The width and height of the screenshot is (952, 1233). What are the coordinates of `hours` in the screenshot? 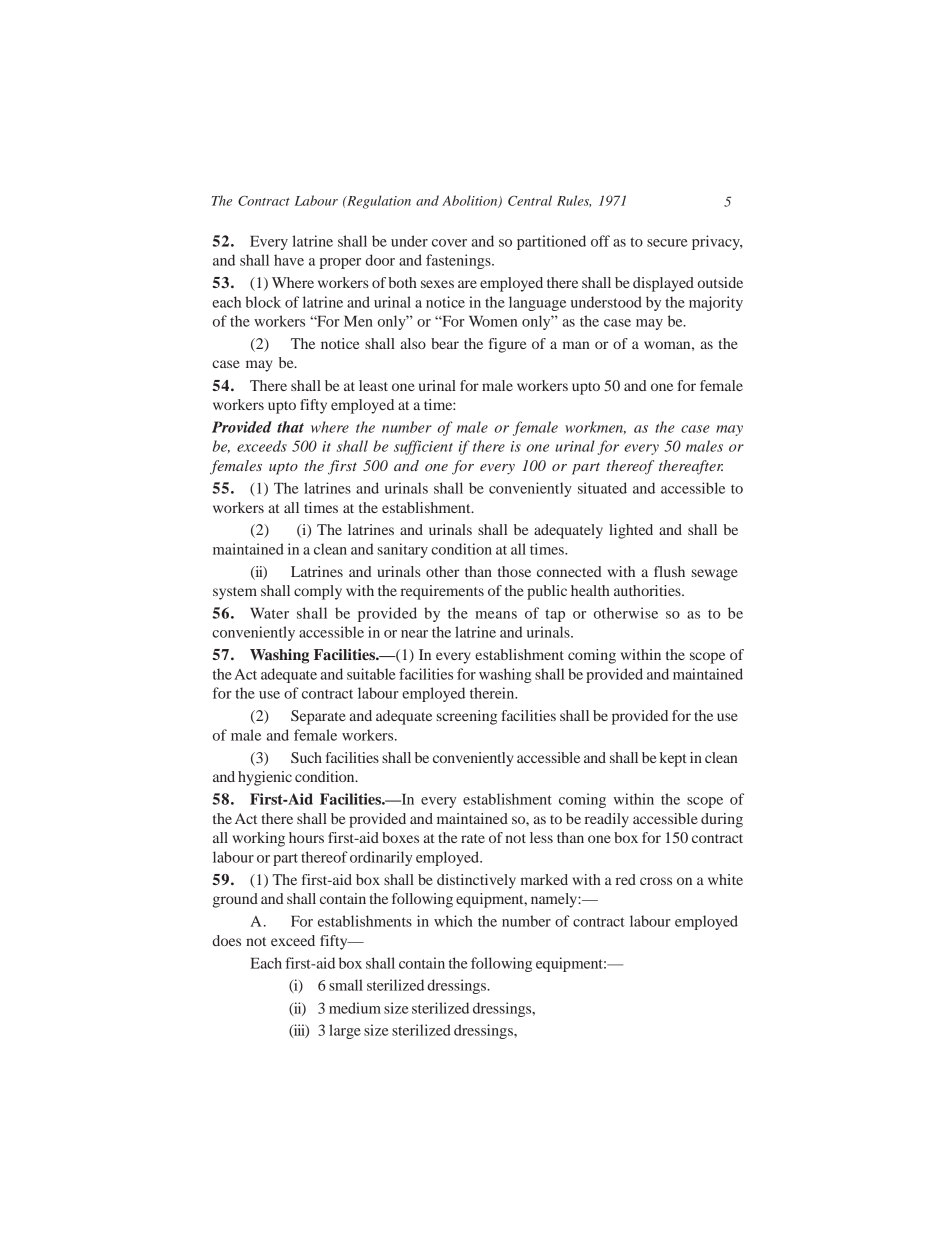 It's located at (306, 837).
